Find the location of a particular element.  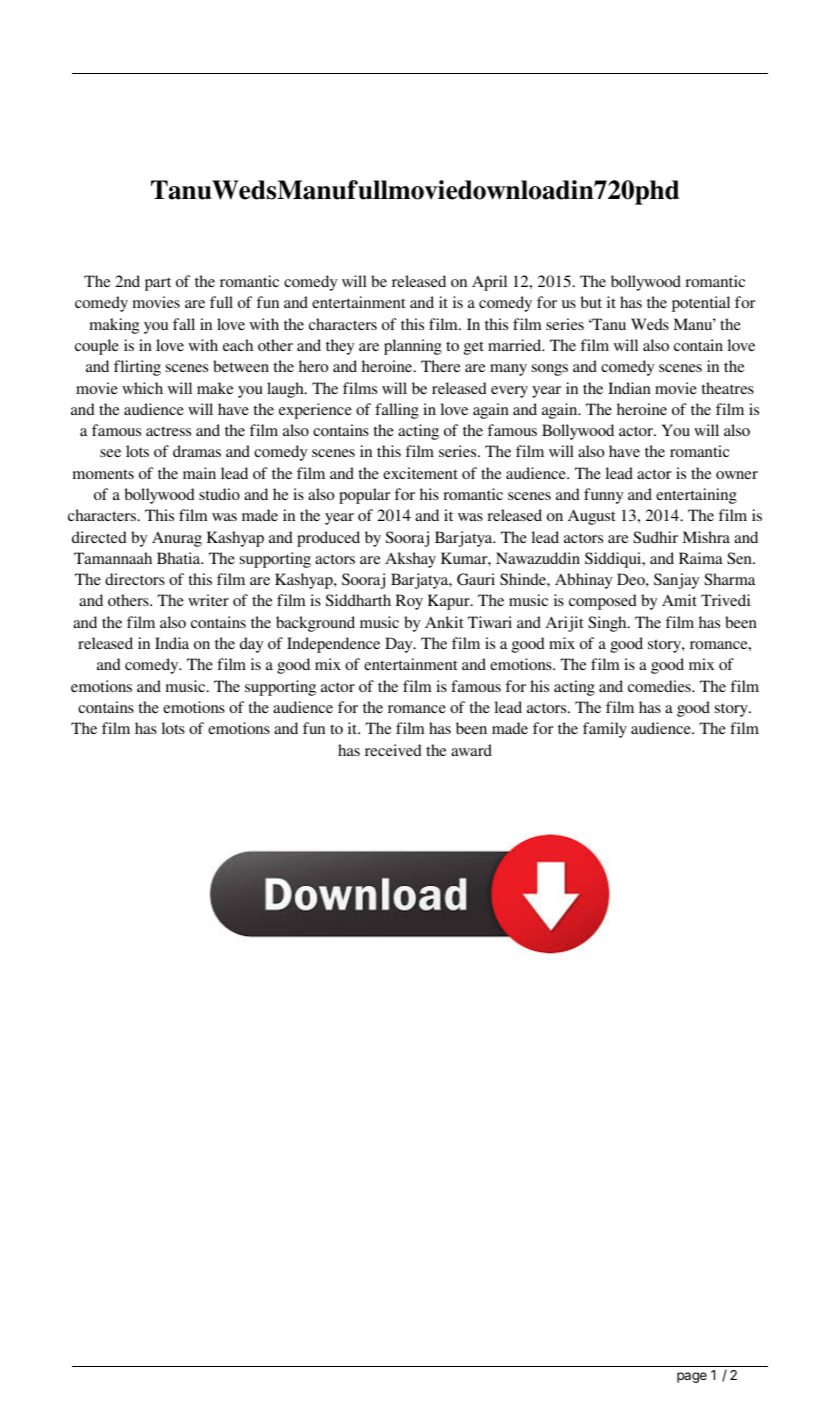

comedies is located at coordinates (660, 686).
